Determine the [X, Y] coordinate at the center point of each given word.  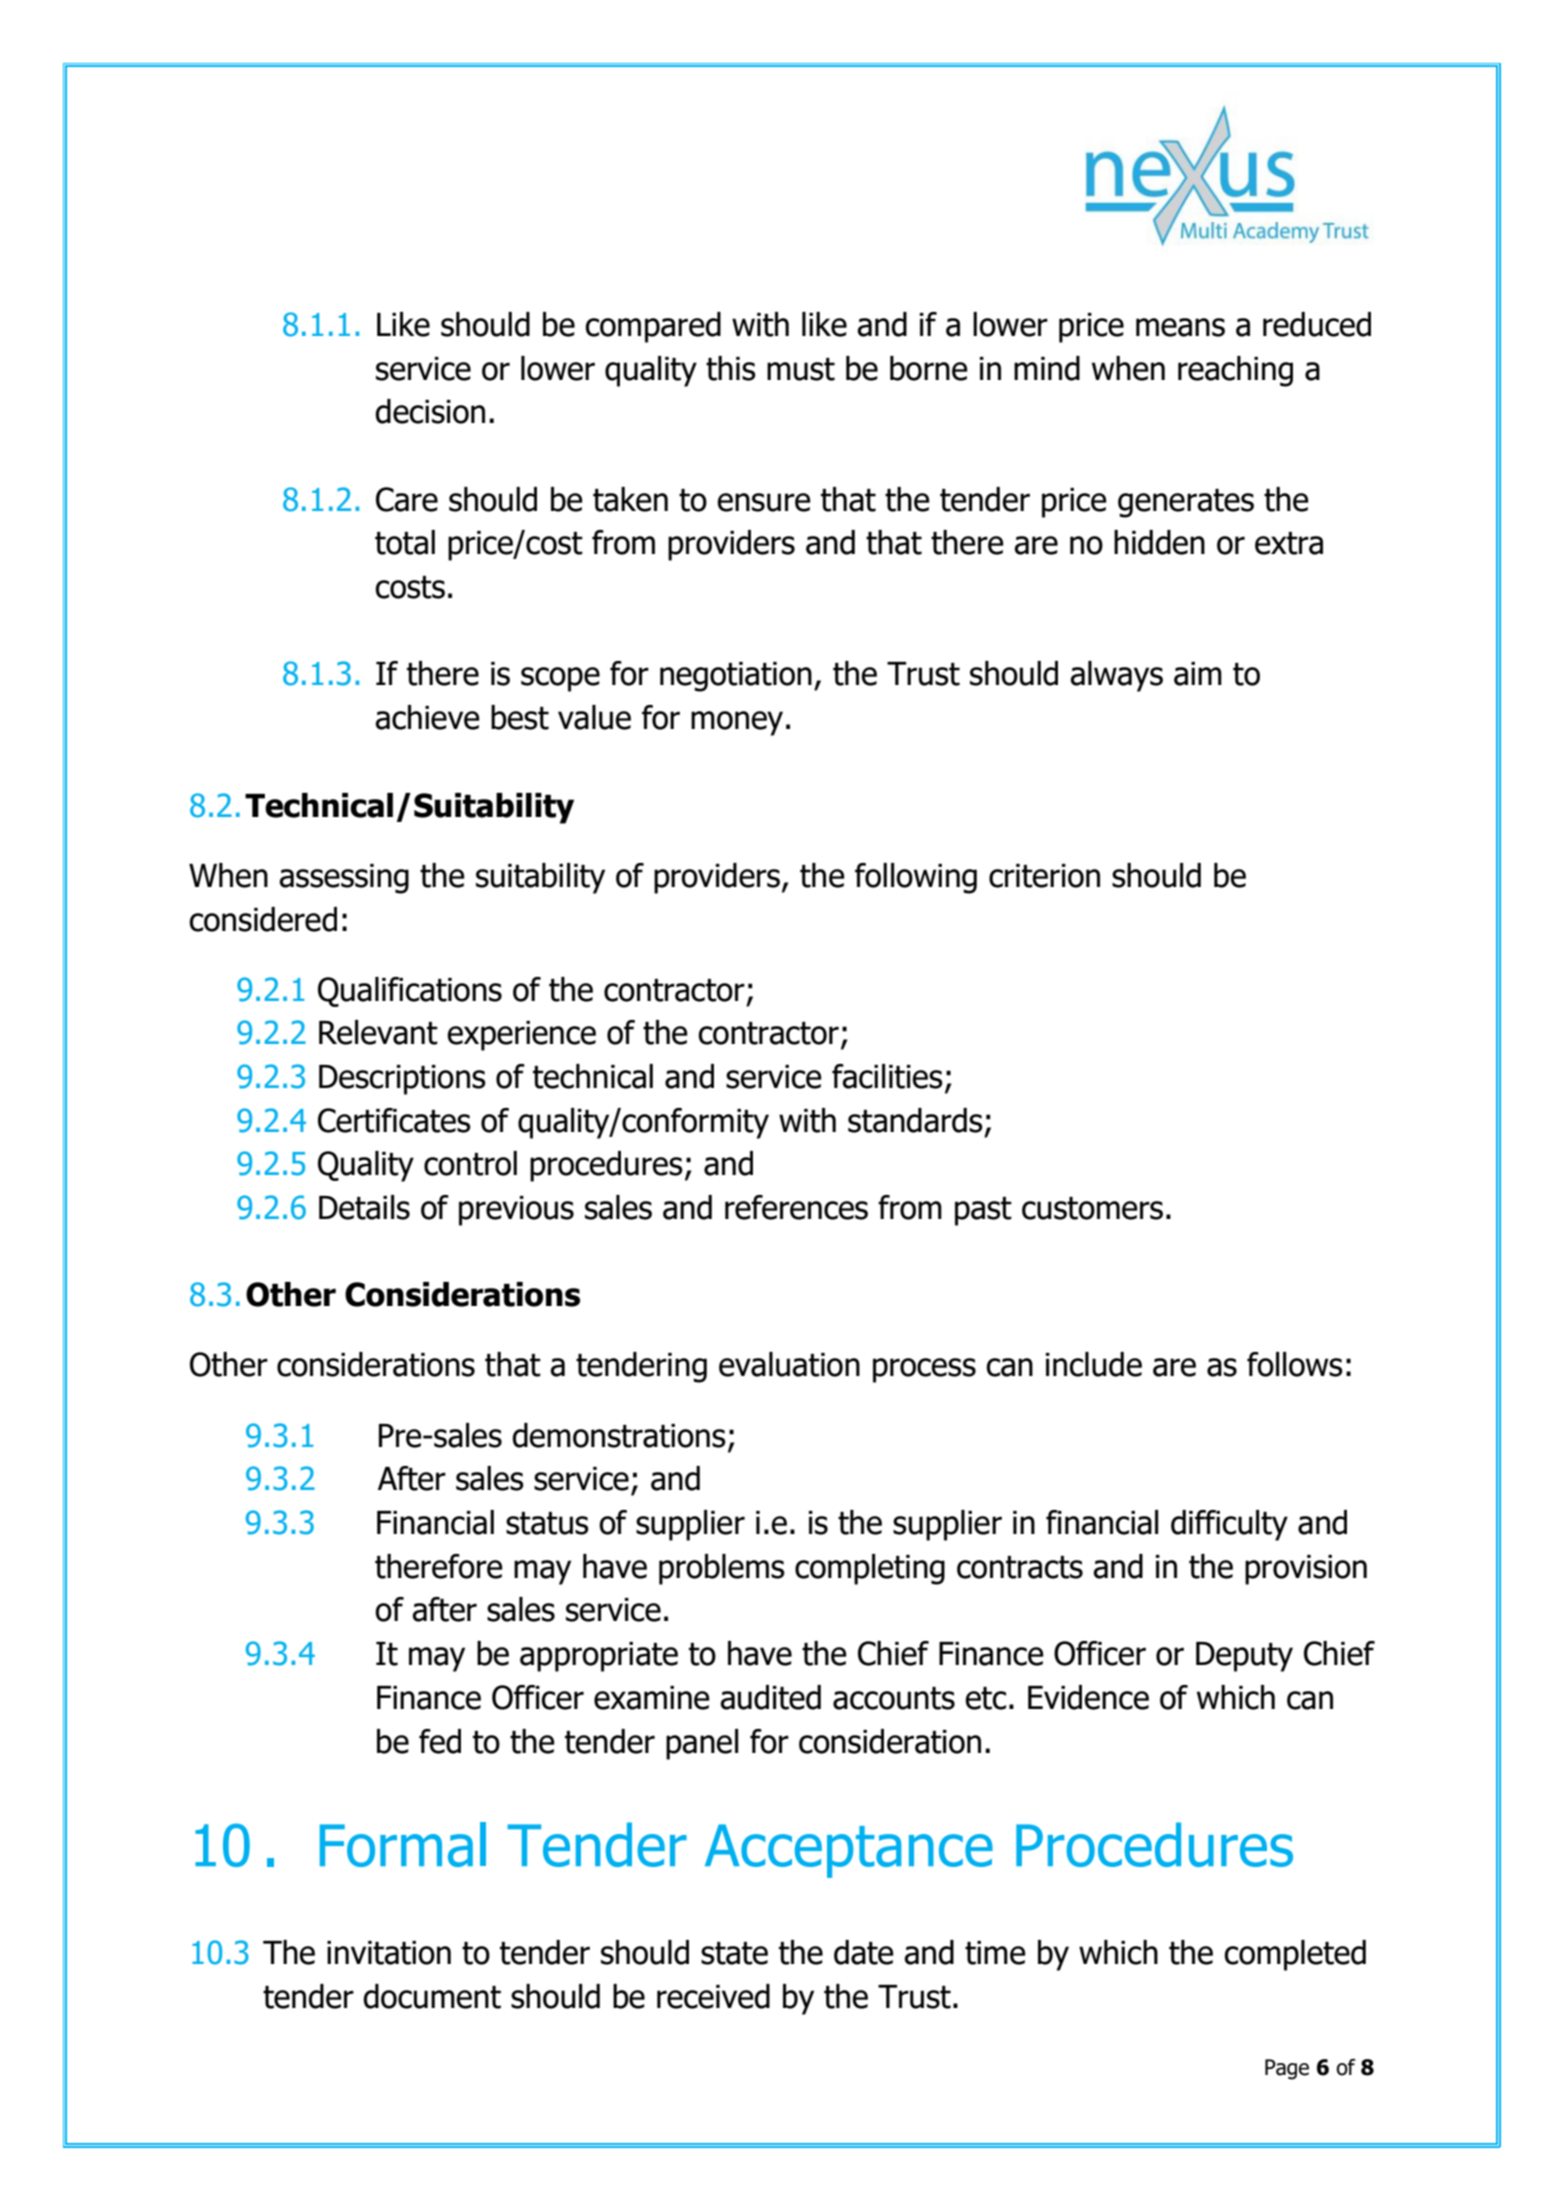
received [713, 1996]
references [796, 1207]
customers [1092, 1208]
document [432, 1996]
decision [430, 411]
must [801, 369]
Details [364, 1207]
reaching [1235, 371]
